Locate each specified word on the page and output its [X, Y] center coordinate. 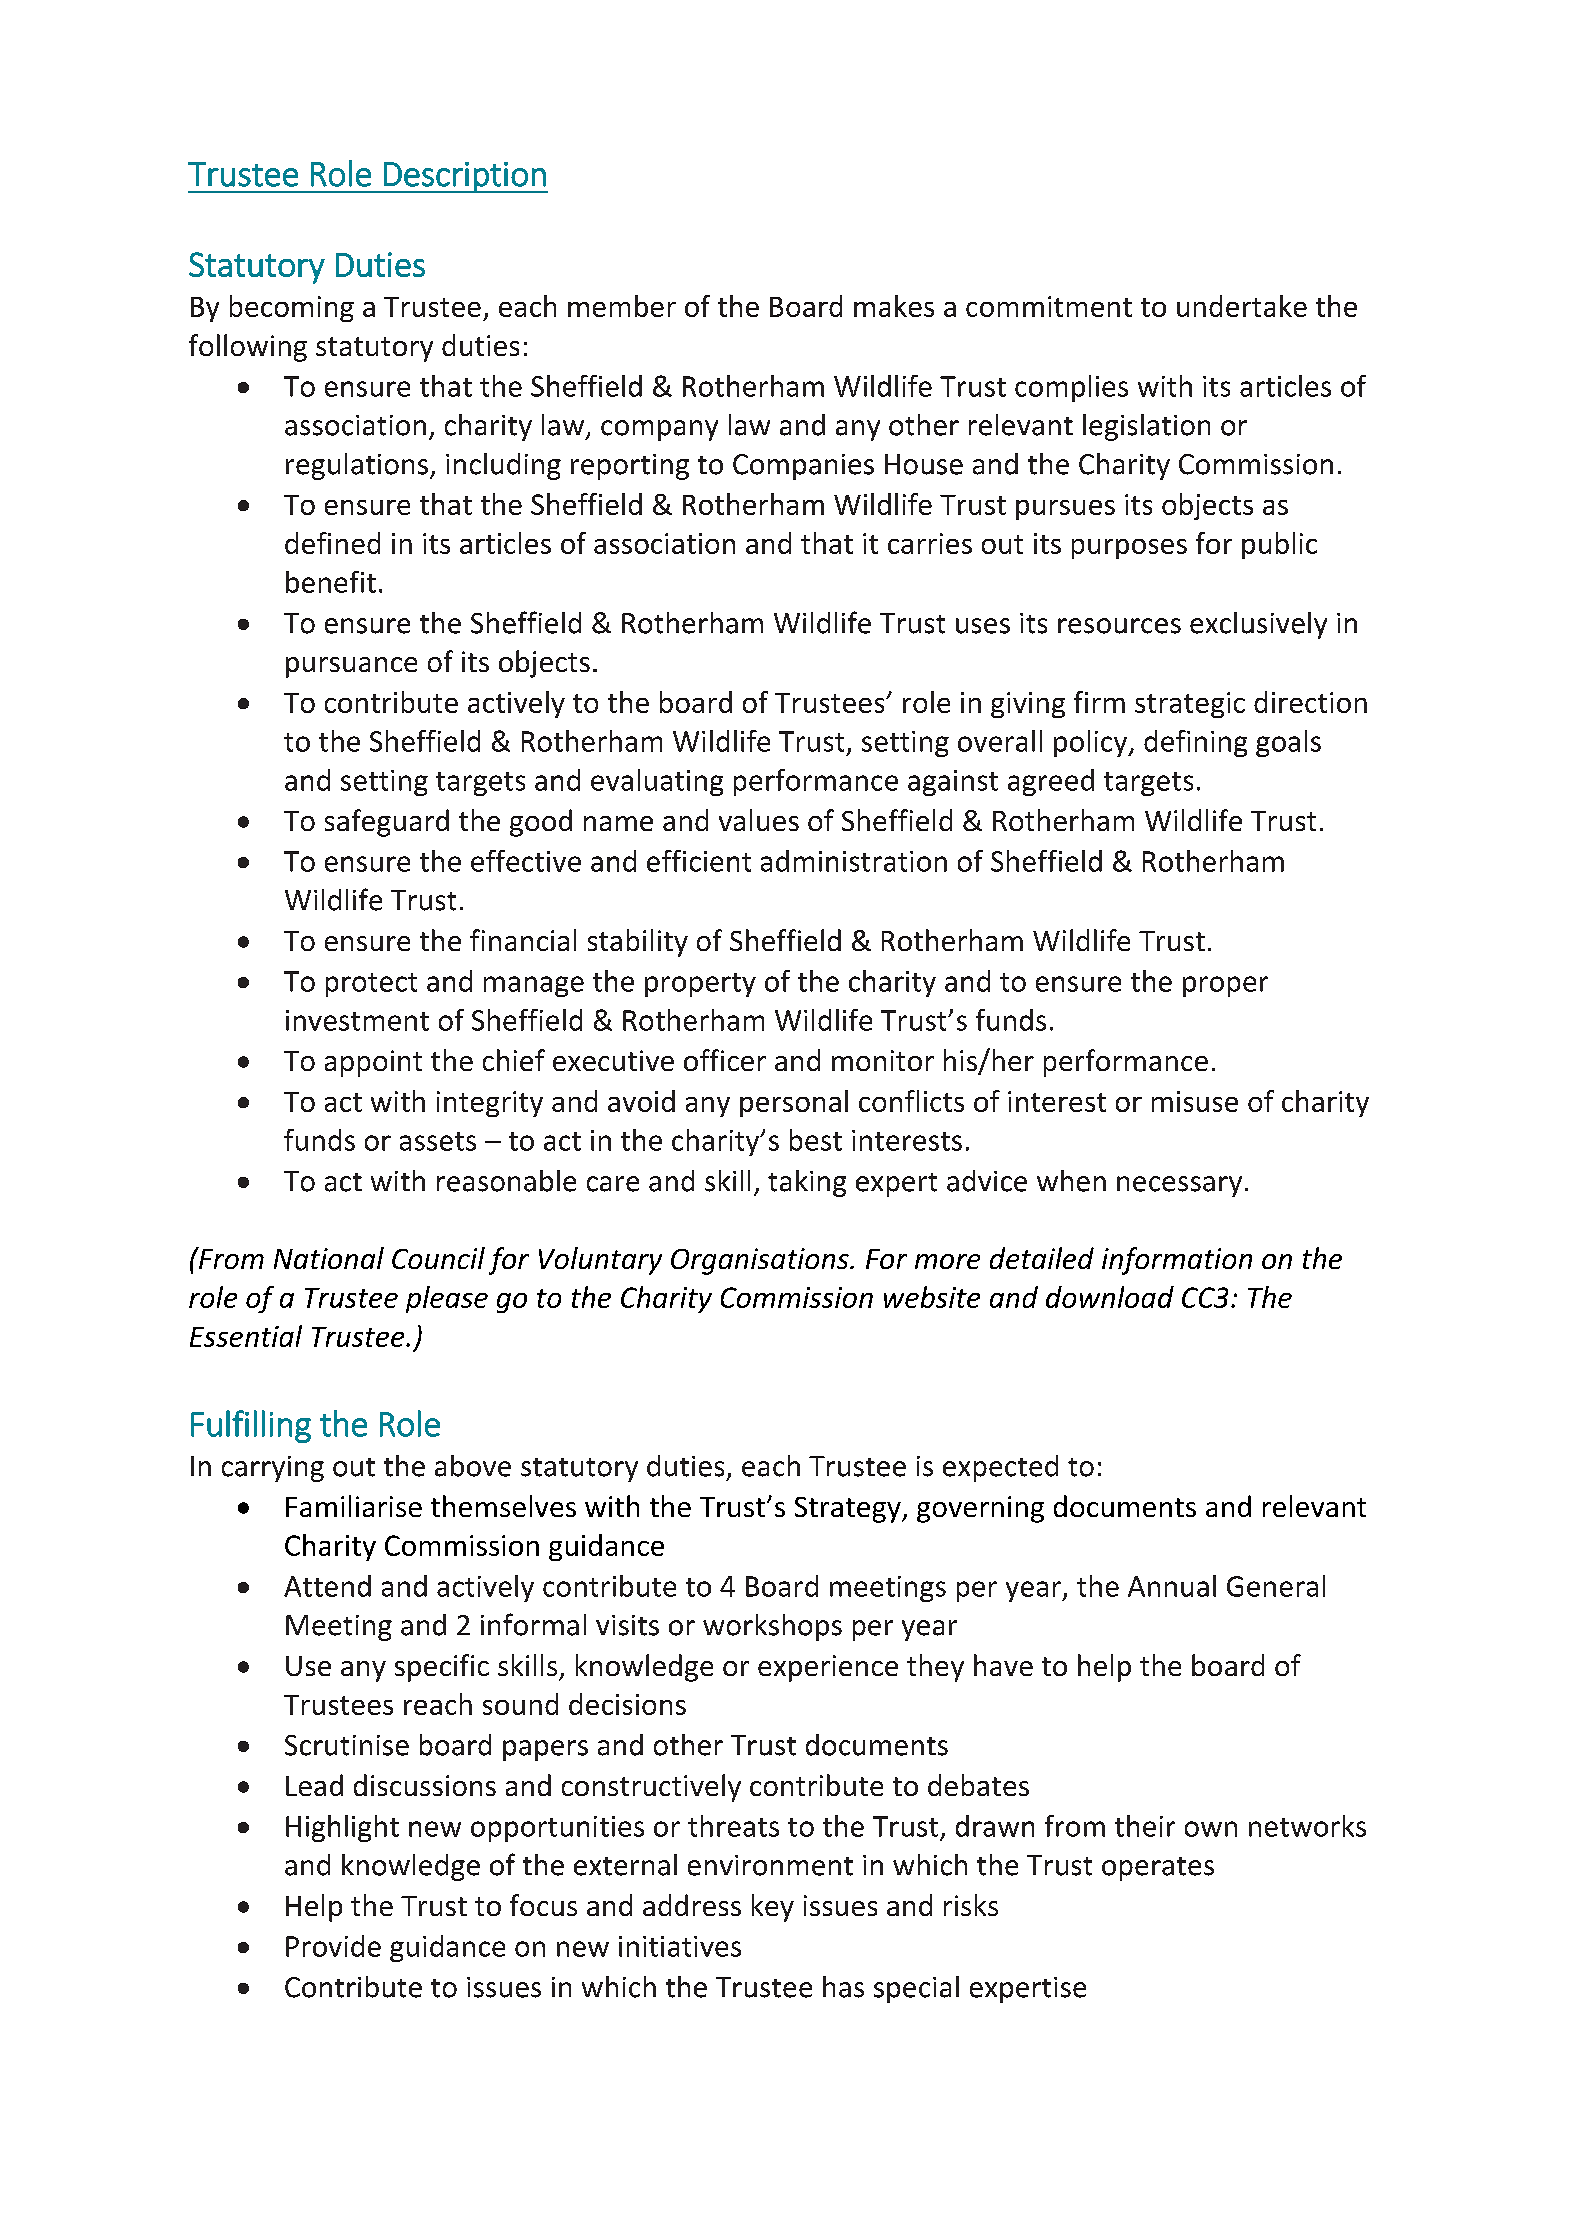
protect [371, 985]
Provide [333, 1946]
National [329, 1258]
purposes [1129, 549]
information [1177, 1261]
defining [1195, 743]
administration [854, 861]
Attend [327, 1586]
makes [894, 306]
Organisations [761, 1261]
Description [465, 177]
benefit [331, 582]
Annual [1172, 1586]
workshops [772, 1627]
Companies [803, 467]
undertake [1242, 306]
